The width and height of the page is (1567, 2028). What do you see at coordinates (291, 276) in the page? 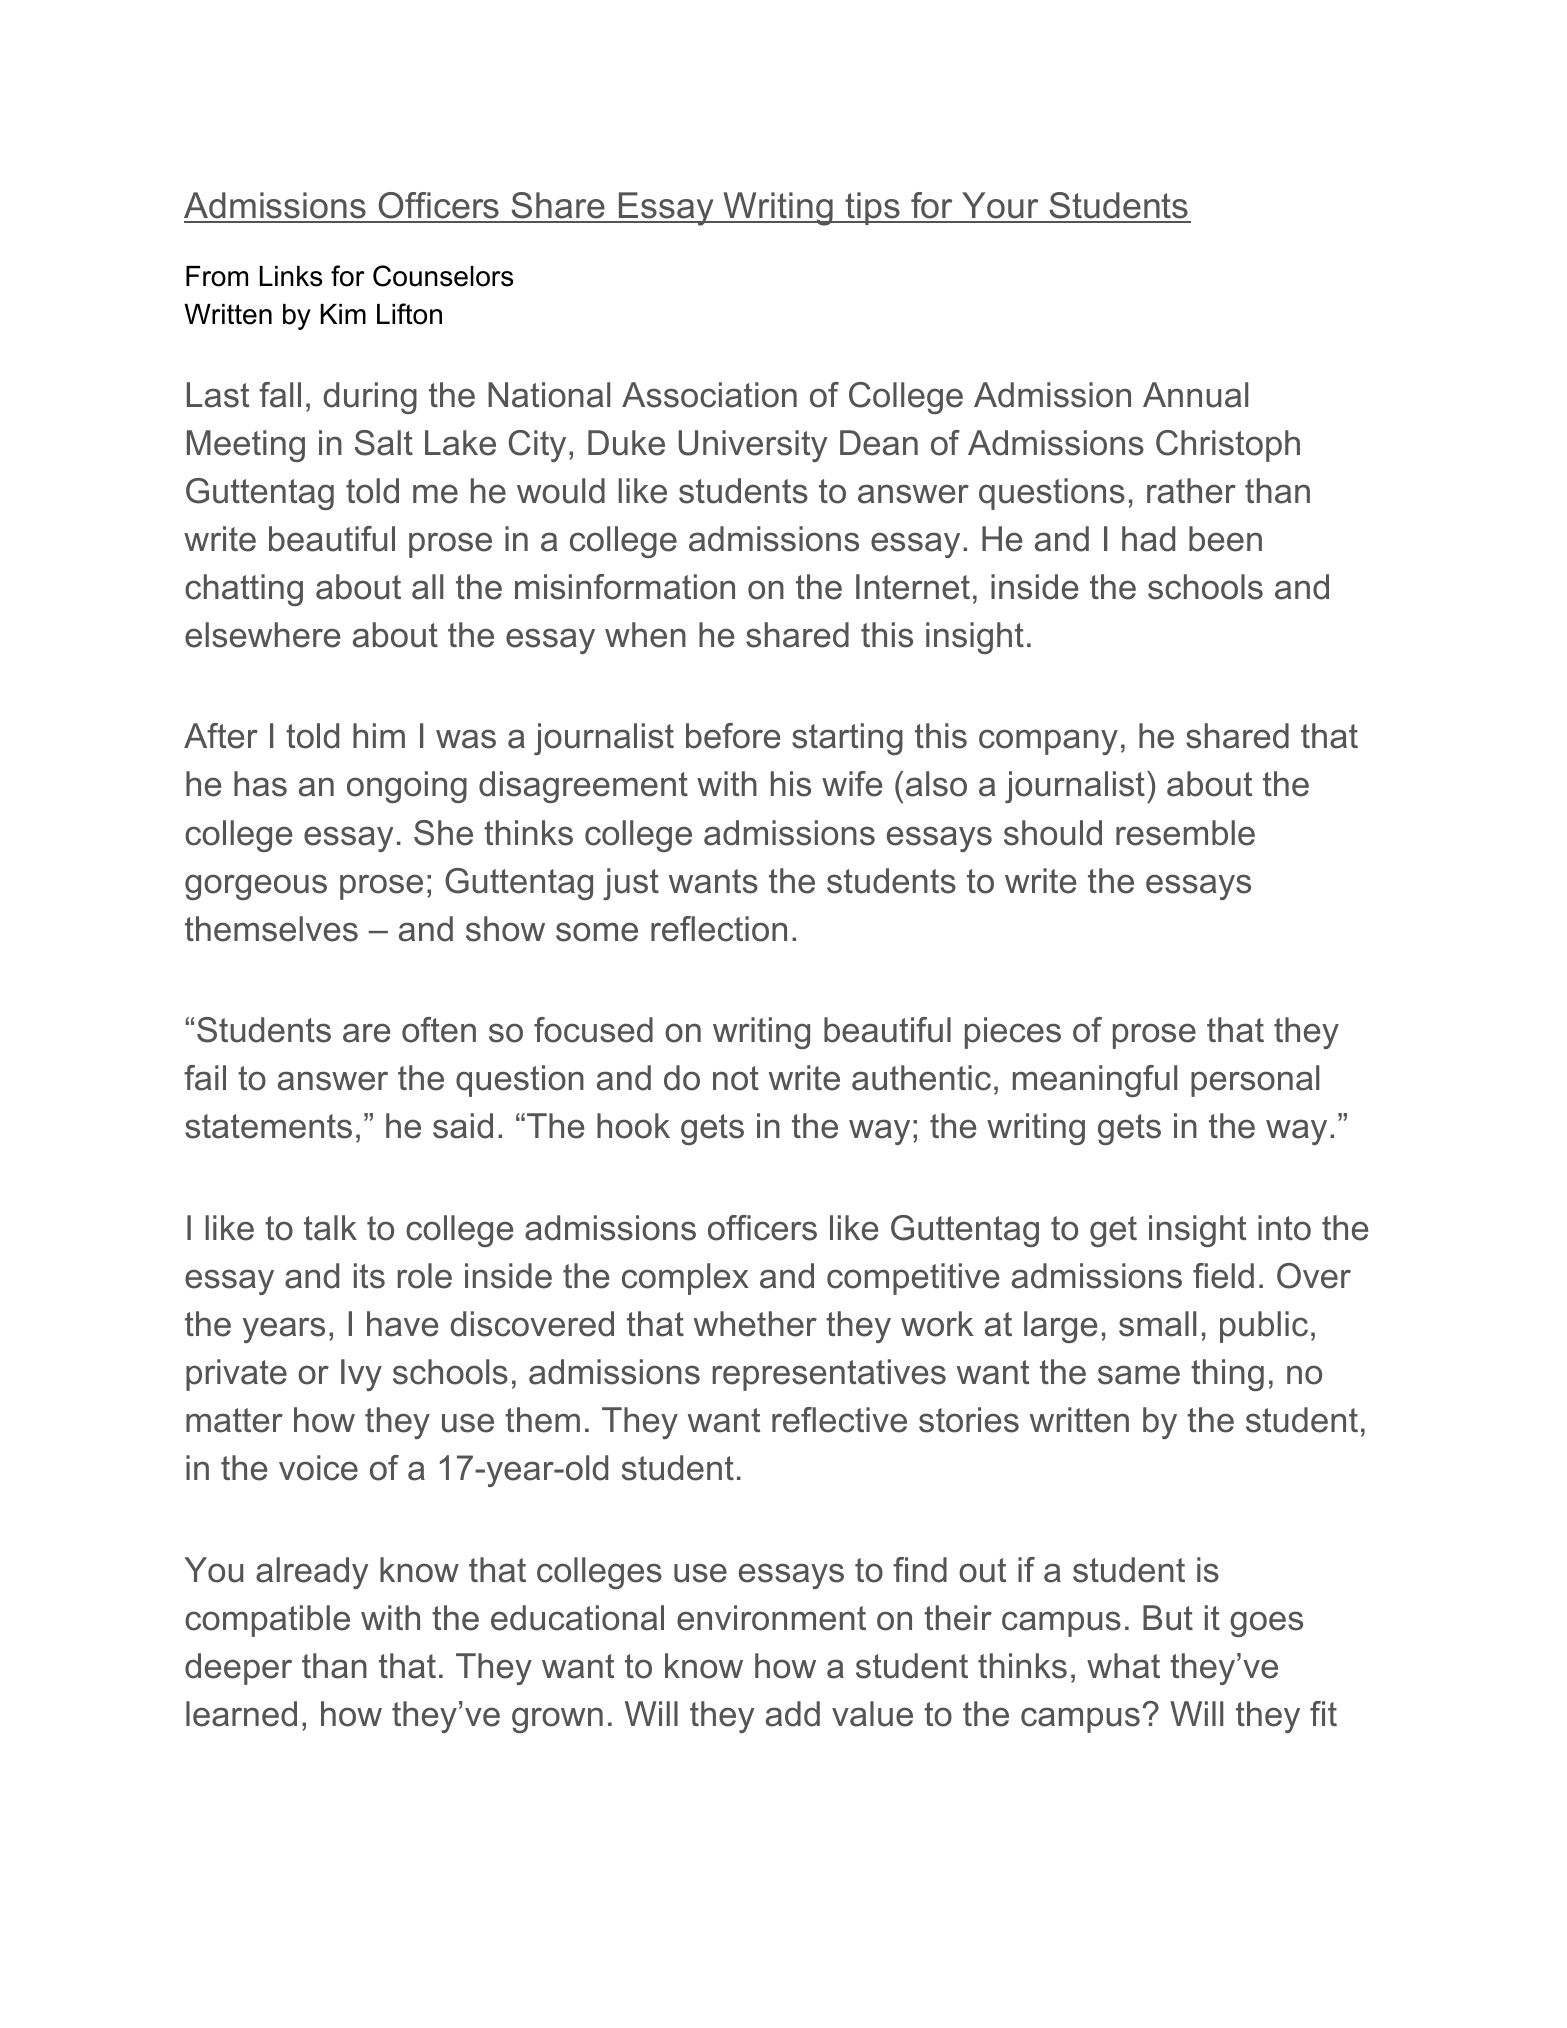
I see `Links` at bounding box center [291, 276].
